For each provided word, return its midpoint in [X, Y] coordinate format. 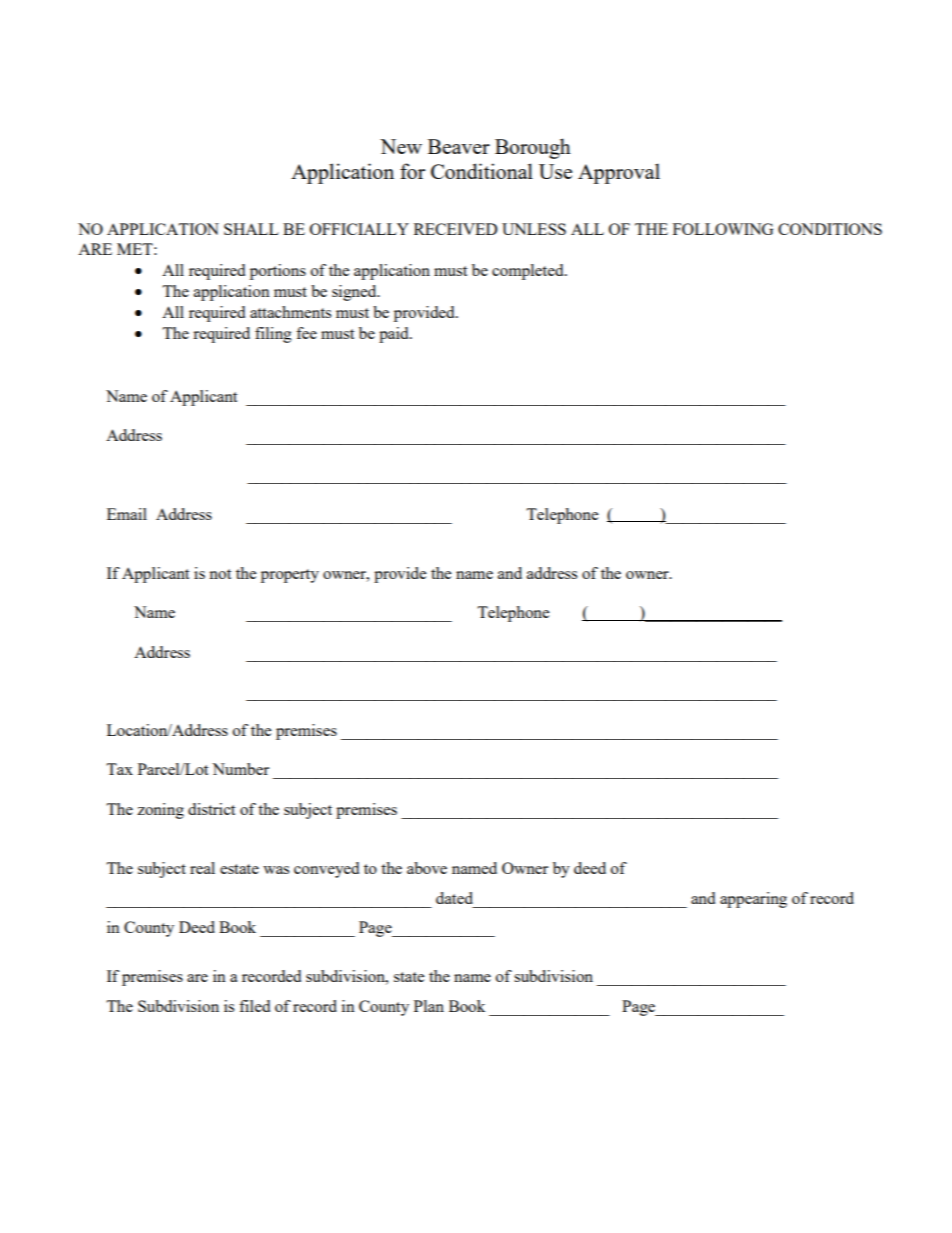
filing [273, 335]
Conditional [482, 171]
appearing [753, 900]
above [427, 868]
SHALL [251, 229]
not [220, 574]
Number [240, 769]
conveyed [326, 870]
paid [395, 335]
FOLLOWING [723, 229]
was [276, 870]
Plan [429, 1006]
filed [254, 1006]
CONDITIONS [830, 229]
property [290, 576]
